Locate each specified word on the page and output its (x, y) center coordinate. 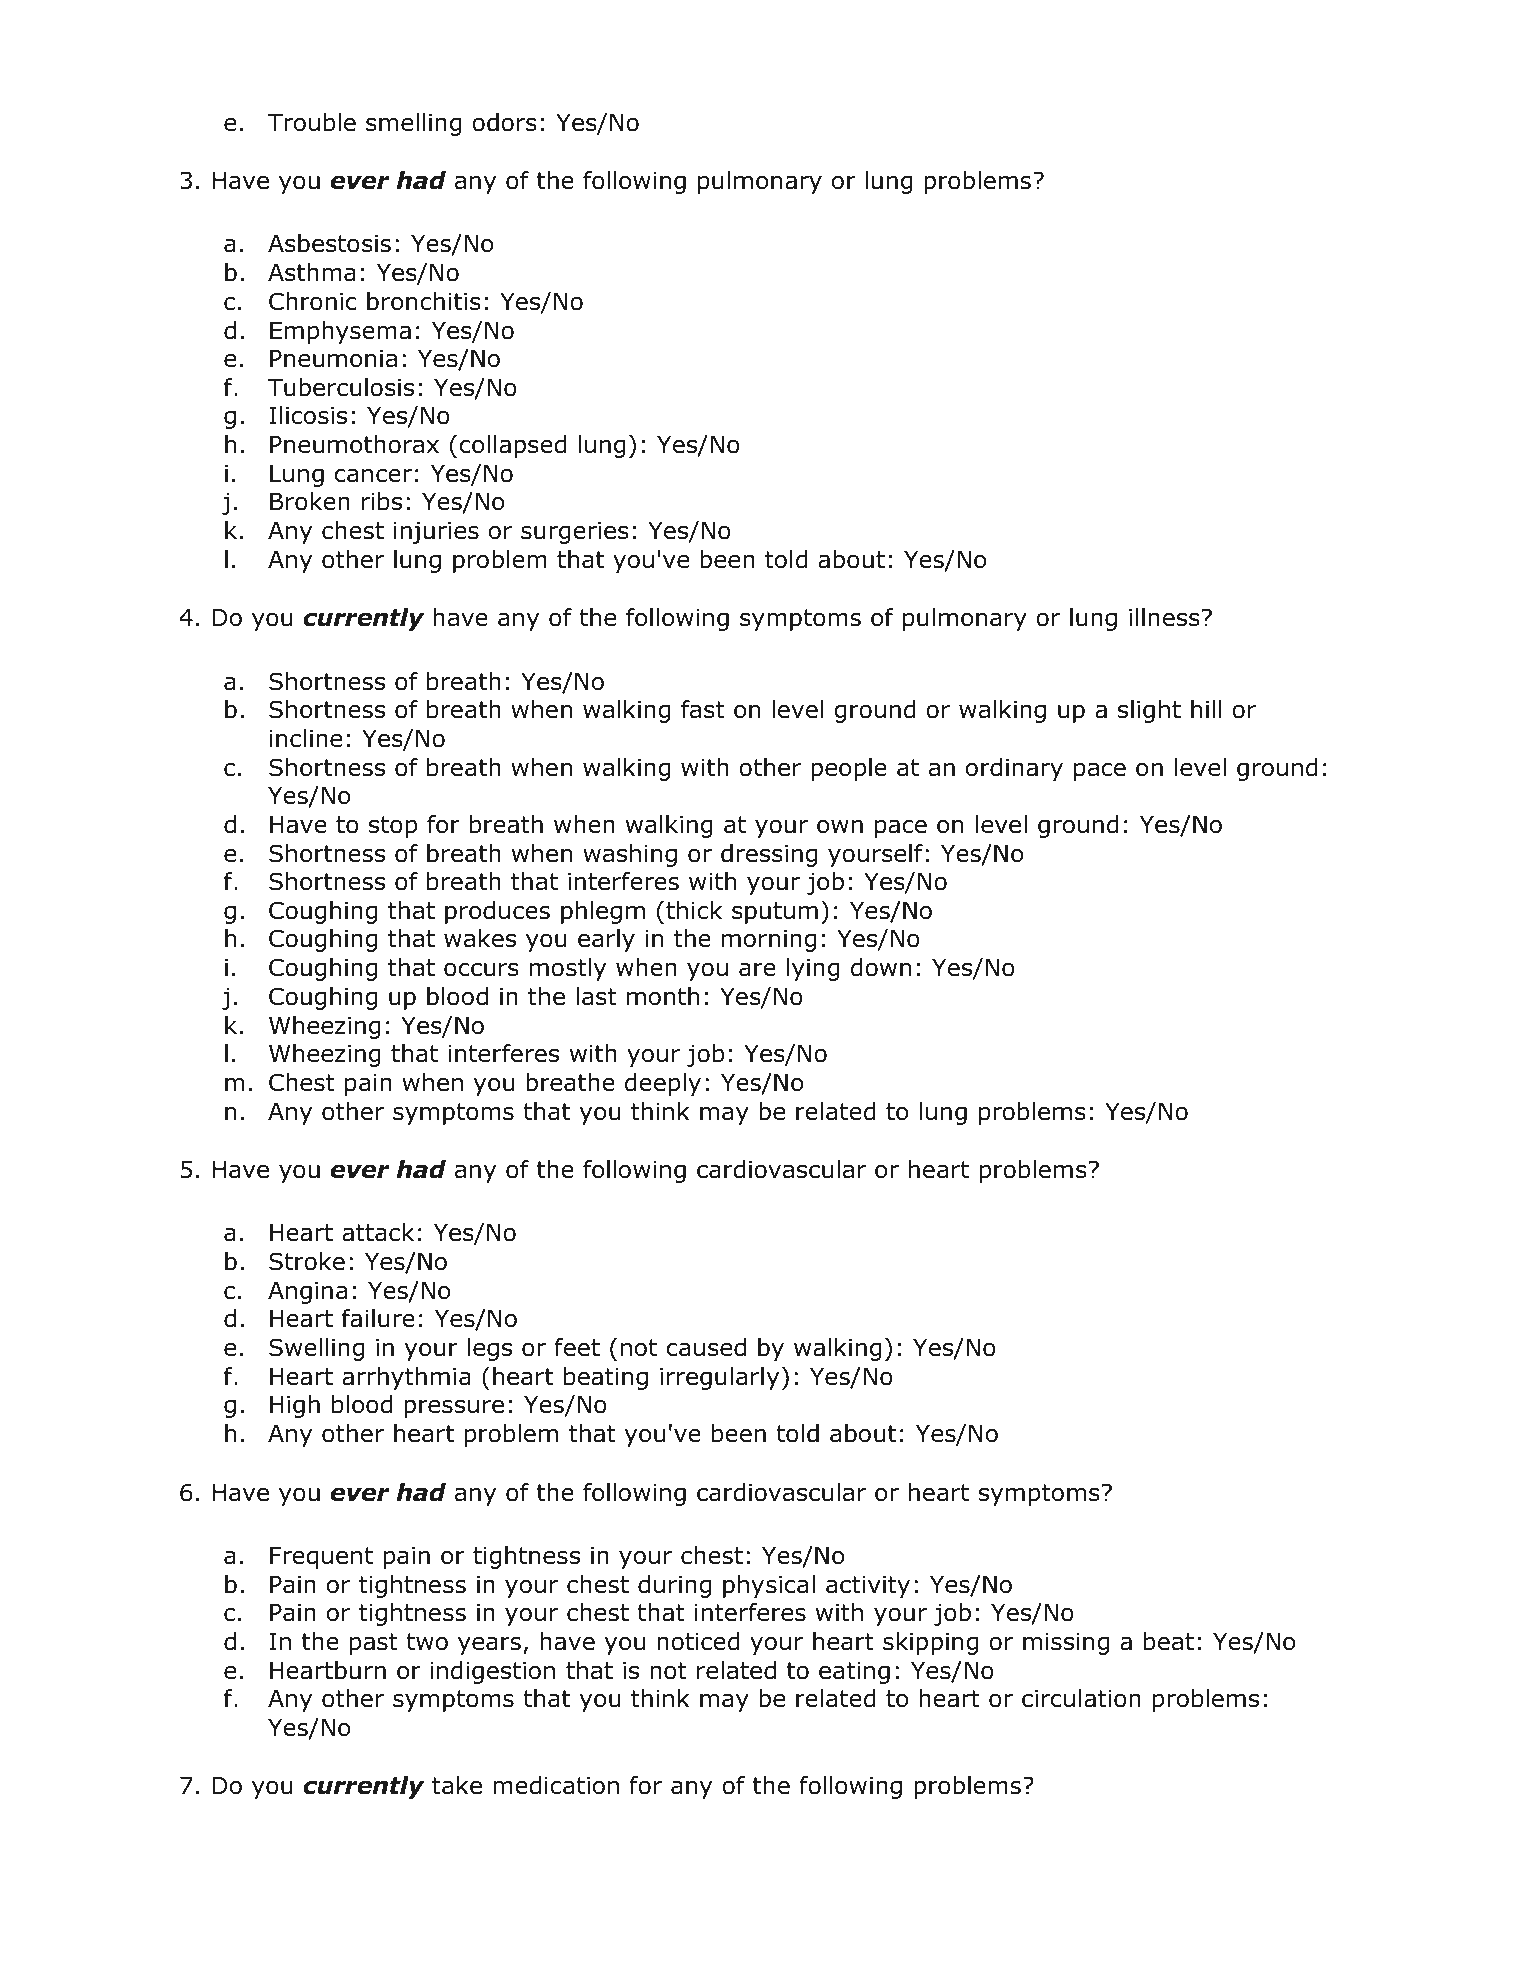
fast (703, 709)
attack (378, 1232)
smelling (414, 124)
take (457, 1785)
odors (504, 122)
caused (706, 1347)
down (881, 967)
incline (306, 738)
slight (1149, 711)
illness (1164, 617)
